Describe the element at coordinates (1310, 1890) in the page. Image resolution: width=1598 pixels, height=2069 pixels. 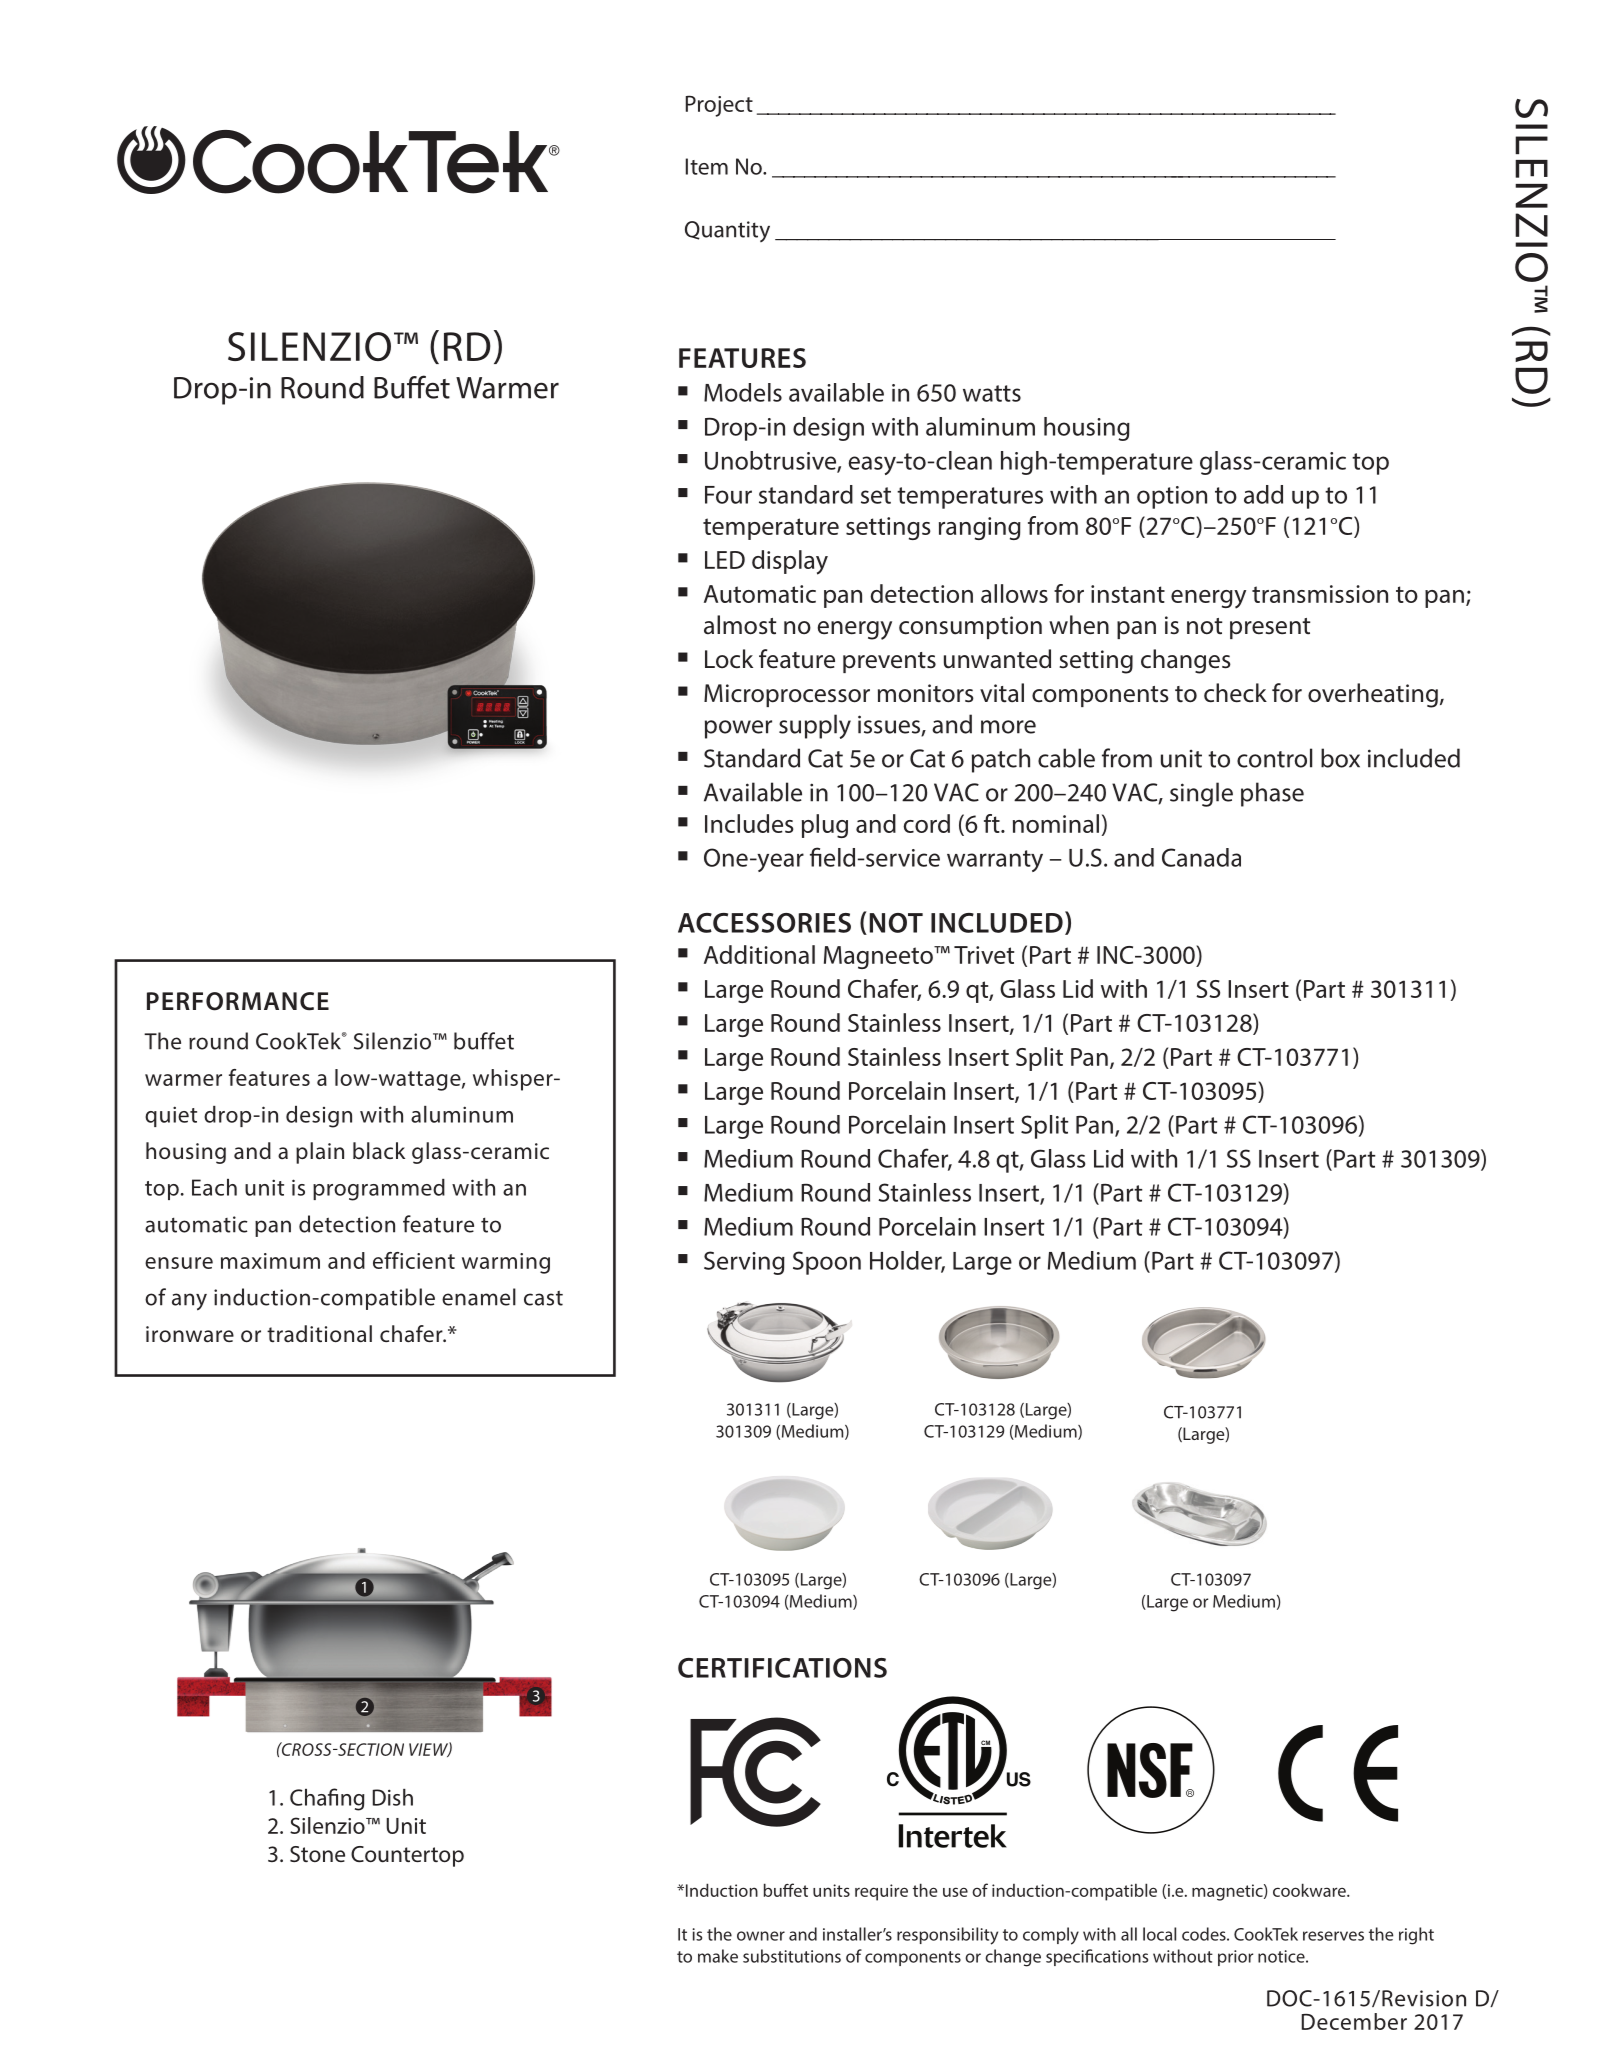
I see `cookware` at that location.
